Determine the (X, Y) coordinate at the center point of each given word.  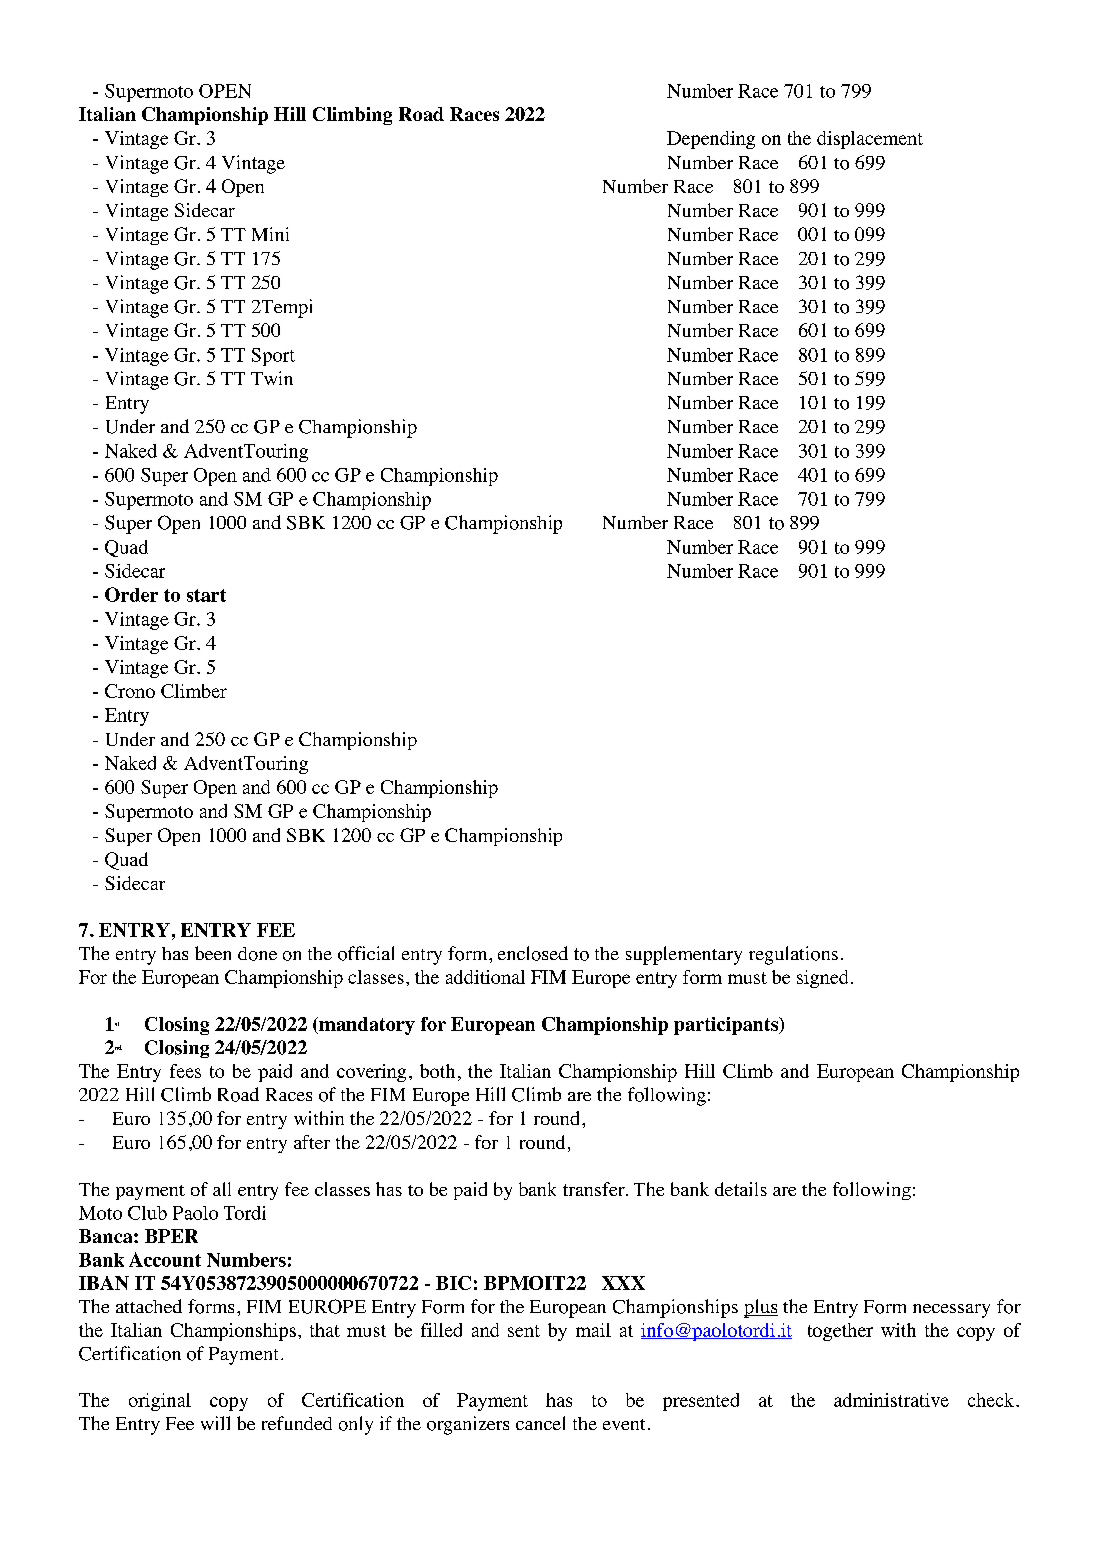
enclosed (533, 953)
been (213, 953)
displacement (870, 140)
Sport (273, 357)
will (215, 1423)
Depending (711, 140)
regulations (793, 955)
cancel (540, 1423)
